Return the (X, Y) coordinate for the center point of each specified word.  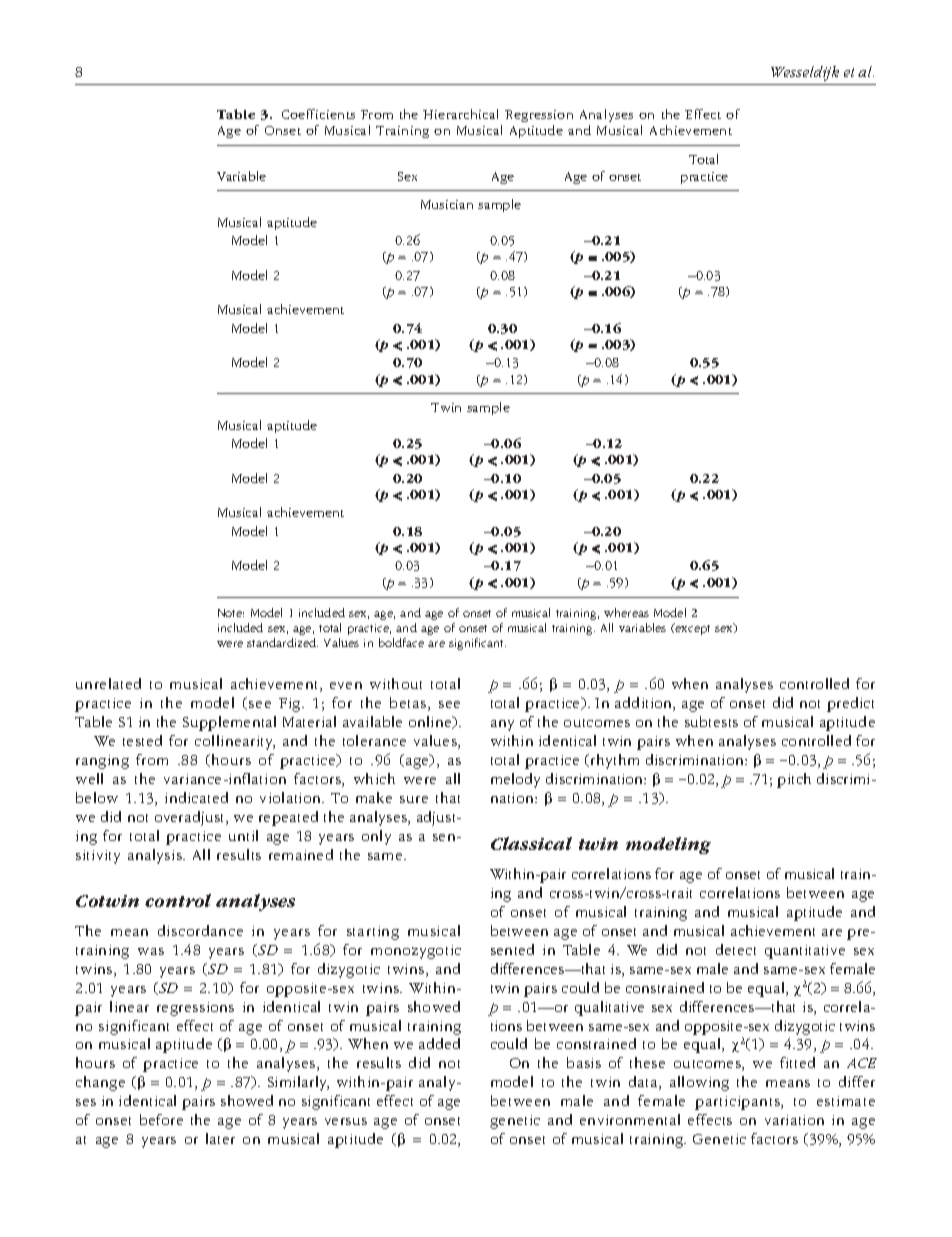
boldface (401, 642)
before (161, 1119)
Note (231, 613)
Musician (447, 204)
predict (850, 704)
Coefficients (318, 114)
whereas (626, 612)
